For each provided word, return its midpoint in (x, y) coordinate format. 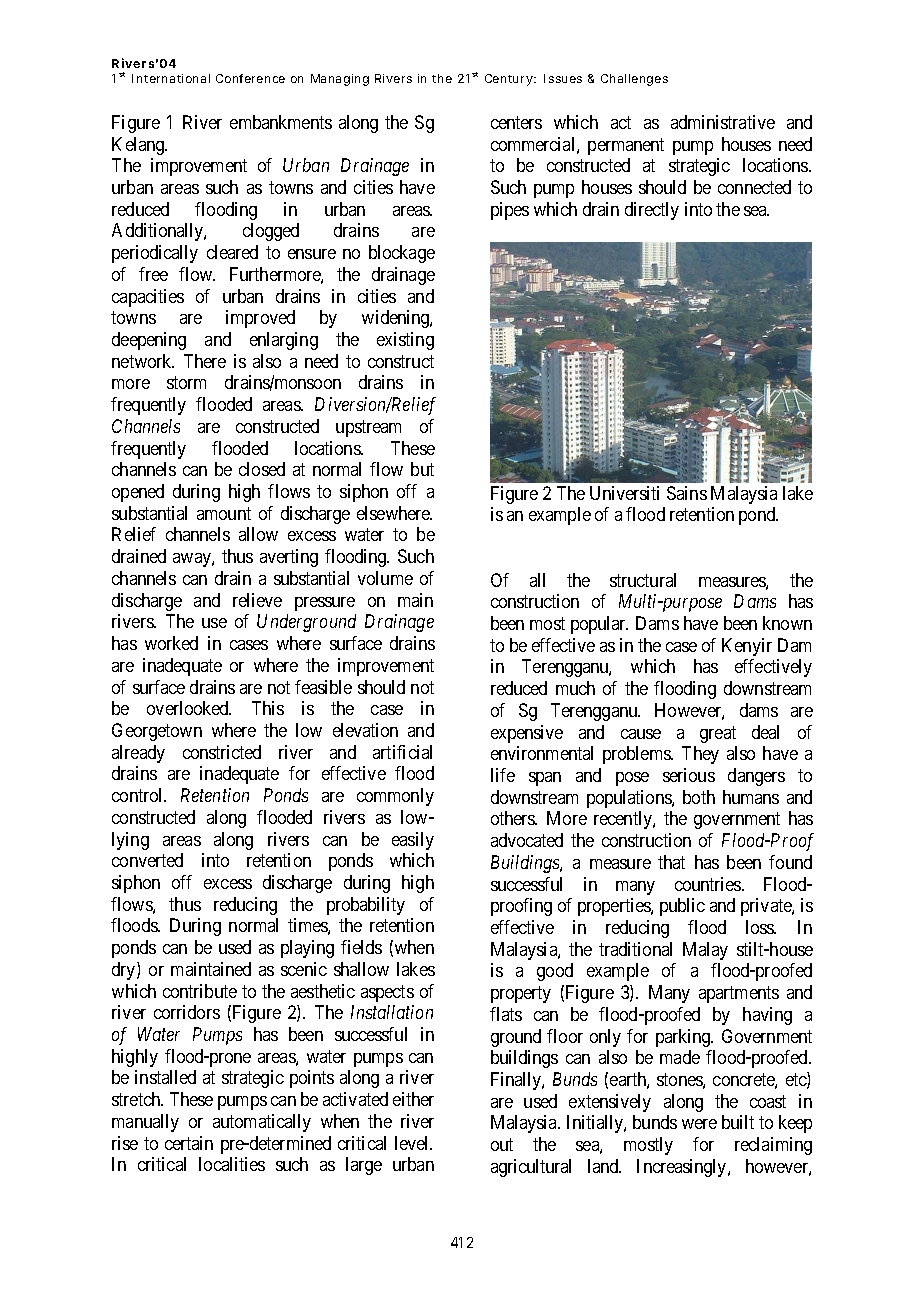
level (413, 1143)
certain (189, 1143)
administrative (723, 122)
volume (385, 578)
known (787, 623)
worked (171, 643)
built (738, 1122)
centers (516, 122)
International (171, 78)
